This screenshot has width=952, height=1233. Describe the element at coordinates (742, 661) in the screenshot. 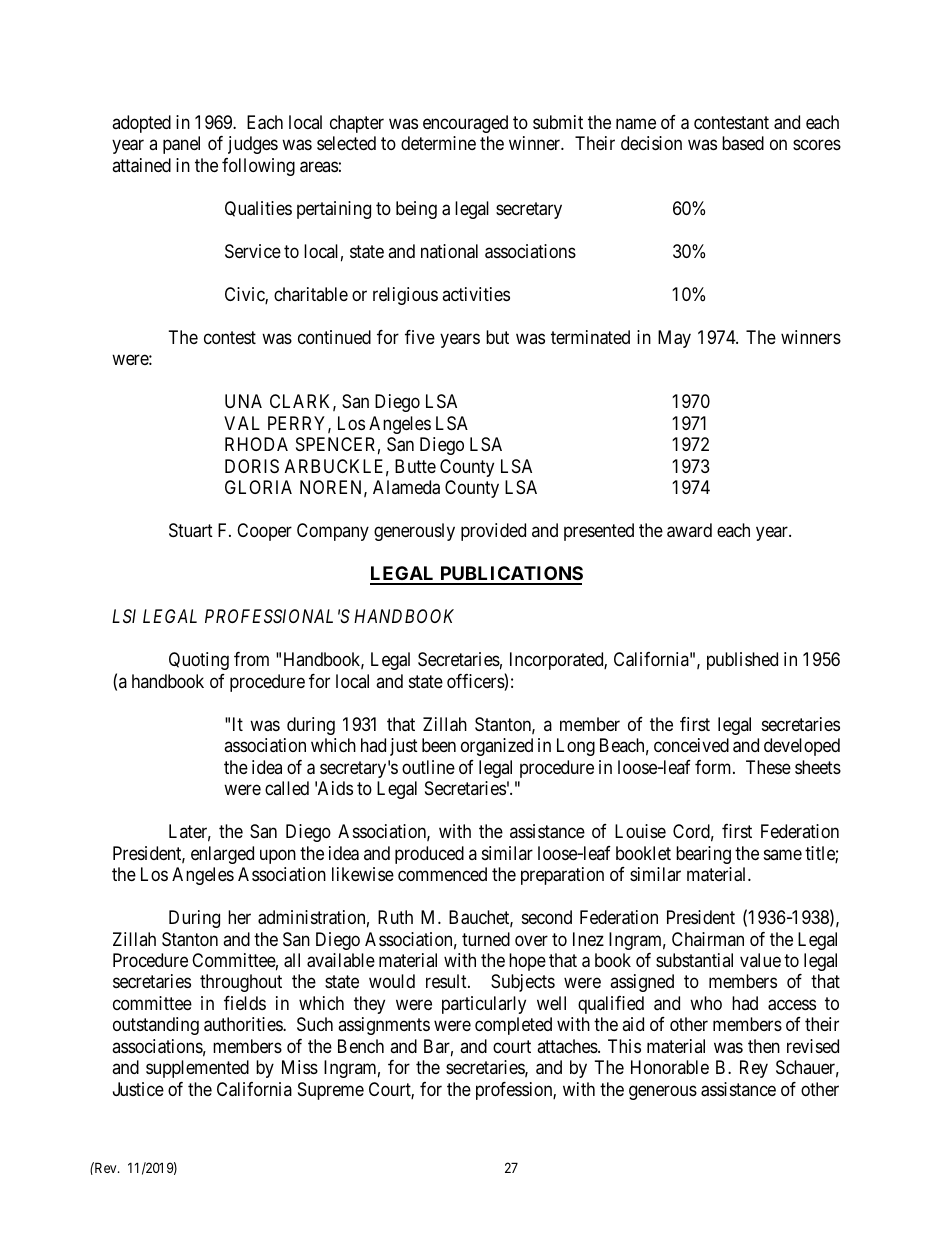

I see `published` at that location.
